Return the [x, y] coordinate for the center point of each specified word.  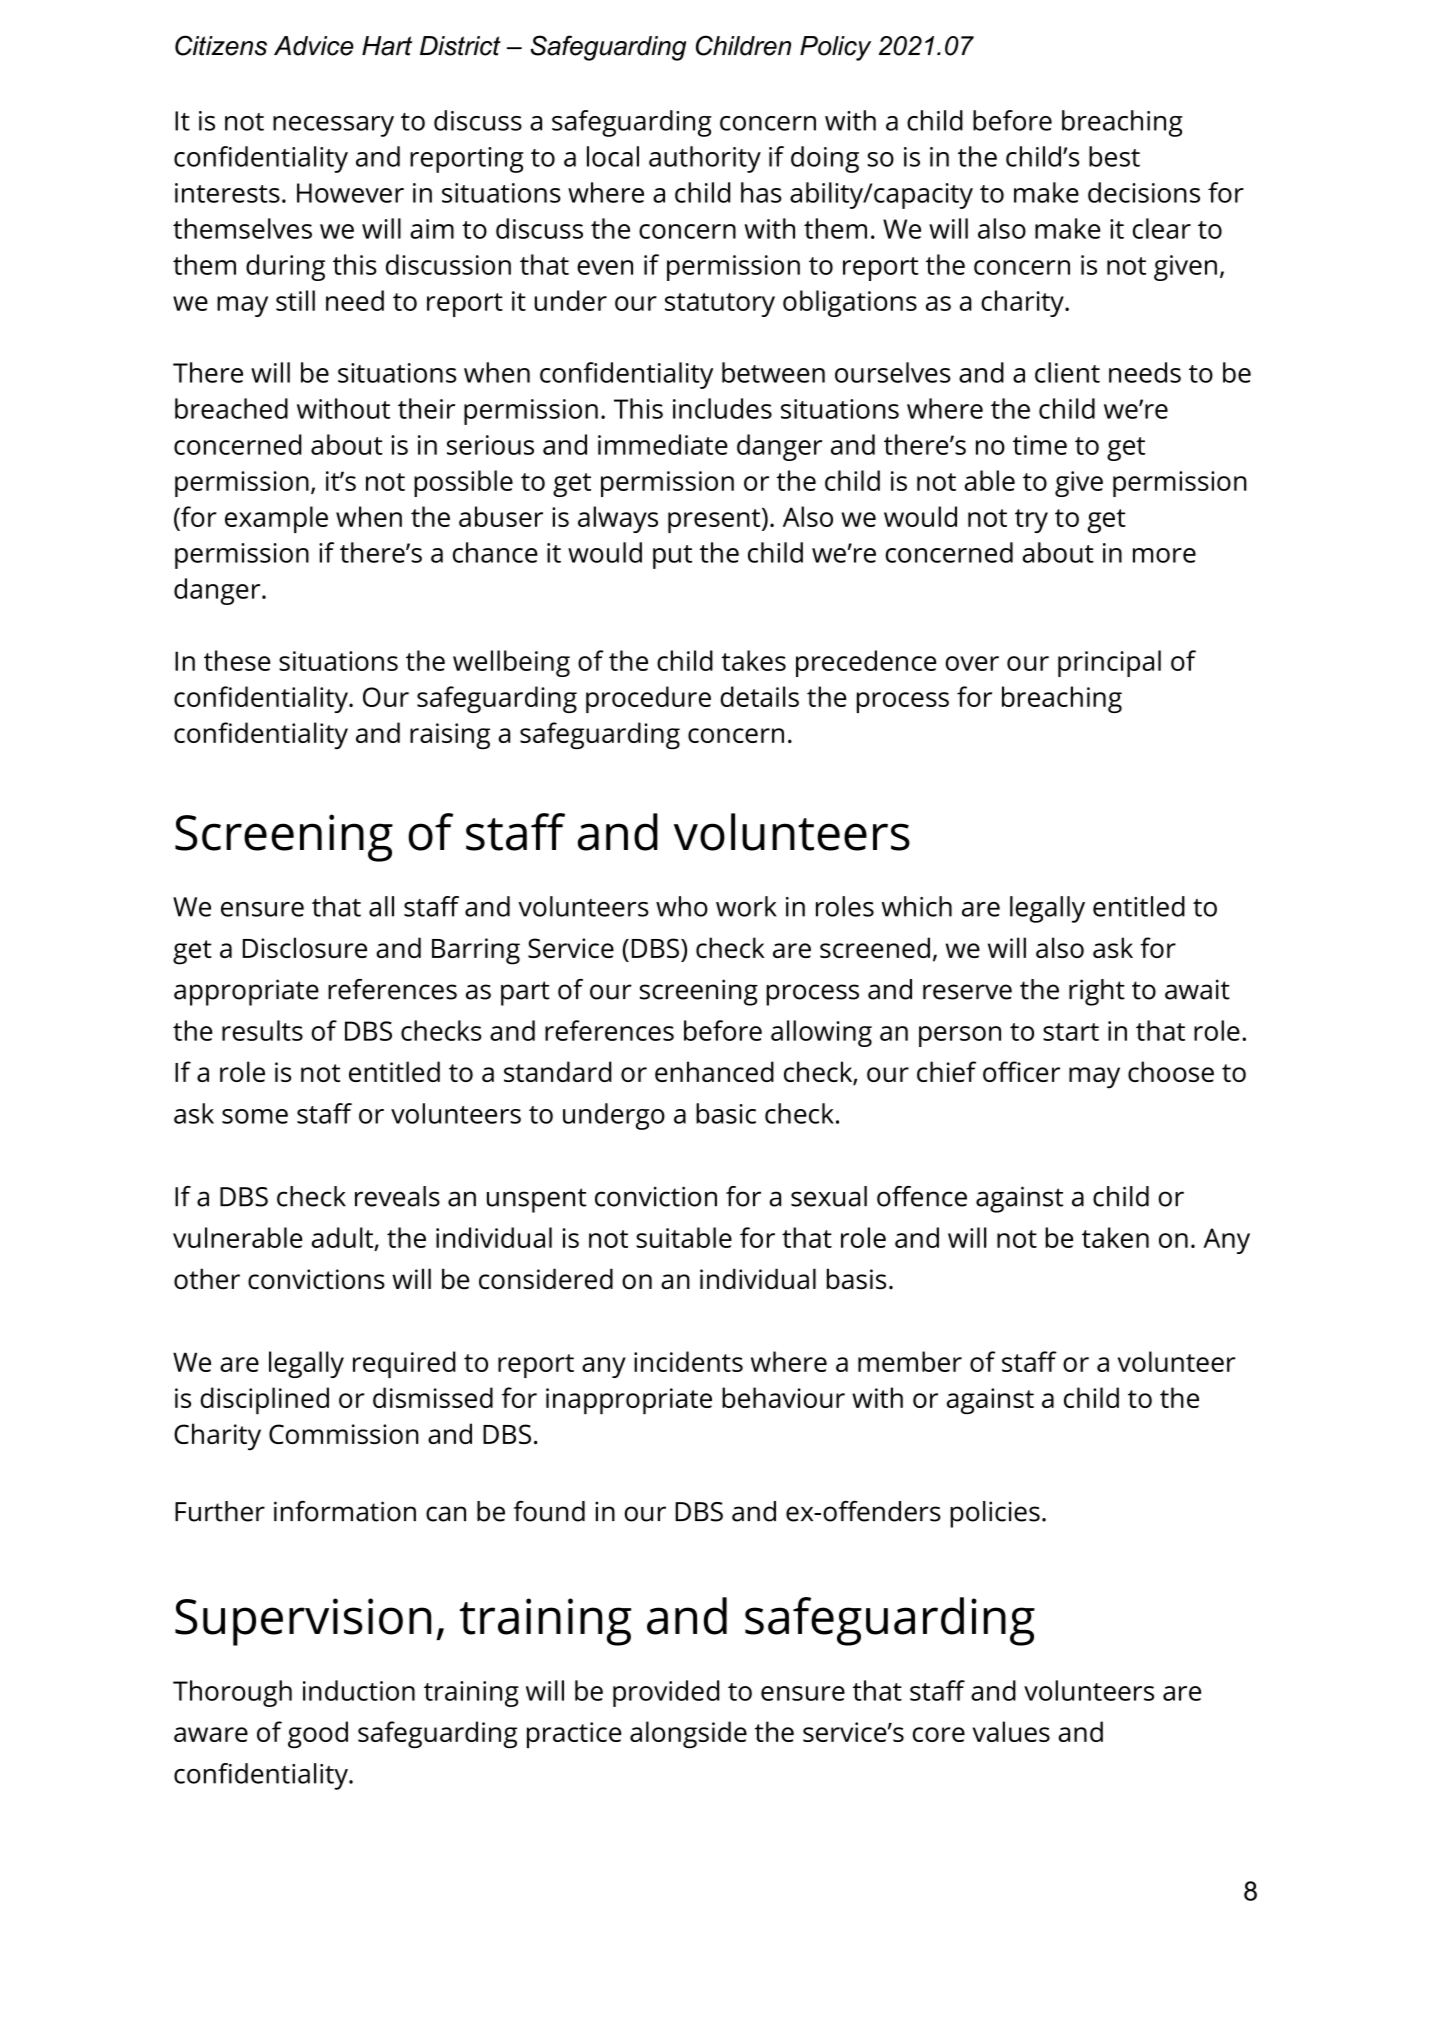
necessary [333, 126]
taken [1115, 1237]
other [207, 1278]
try [1031, 521]
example [276, 519]
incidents [688, 1361]
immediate [663, 444]
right [1097, 992]
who [682, 906]
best [1114, 156]
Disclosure [305, 947]
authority [705, 159]
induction [359, 1690]
